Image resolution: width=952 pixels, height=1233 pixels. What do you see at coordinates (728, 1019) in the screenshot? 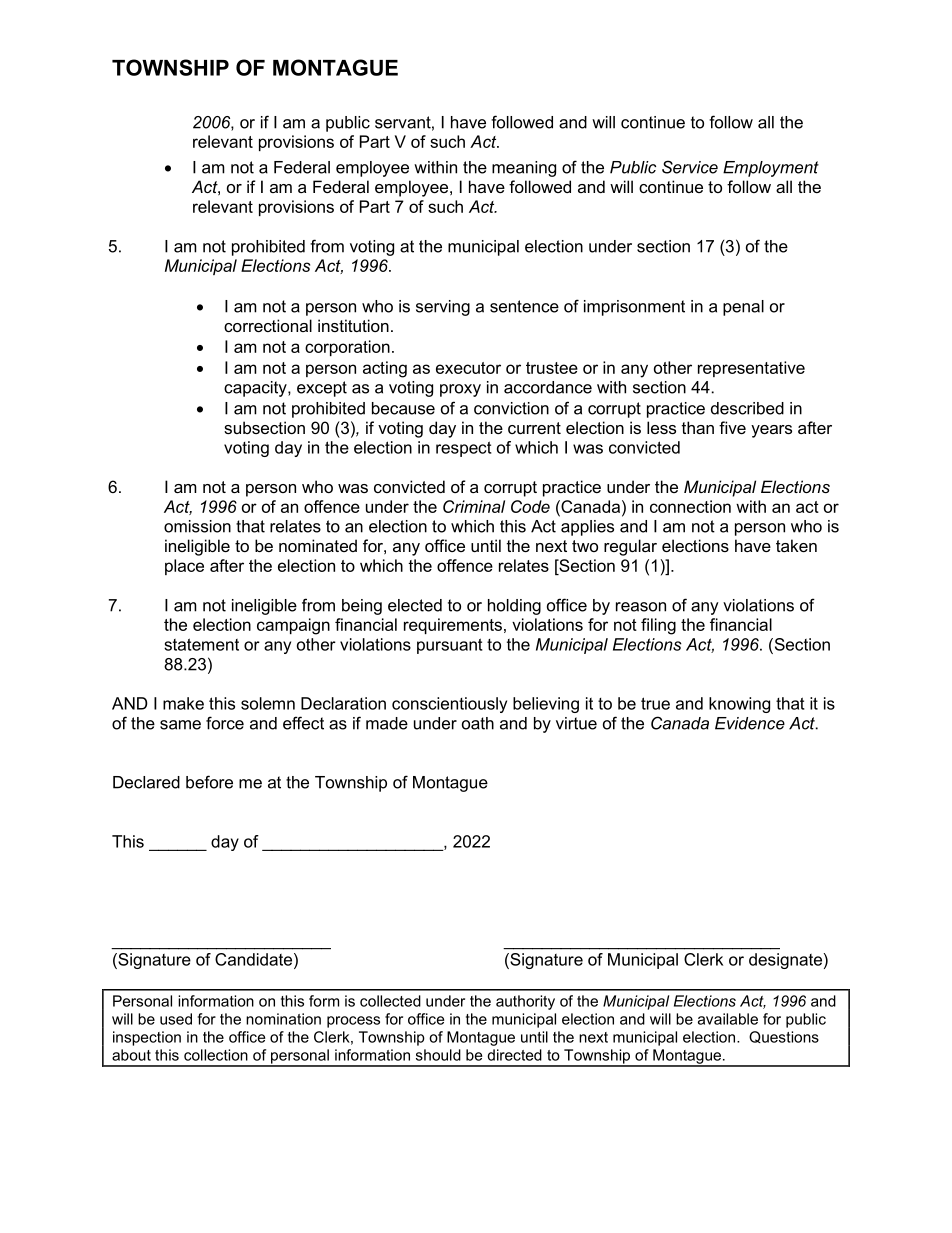
I see `available` at bounding box center [728, 1019].
